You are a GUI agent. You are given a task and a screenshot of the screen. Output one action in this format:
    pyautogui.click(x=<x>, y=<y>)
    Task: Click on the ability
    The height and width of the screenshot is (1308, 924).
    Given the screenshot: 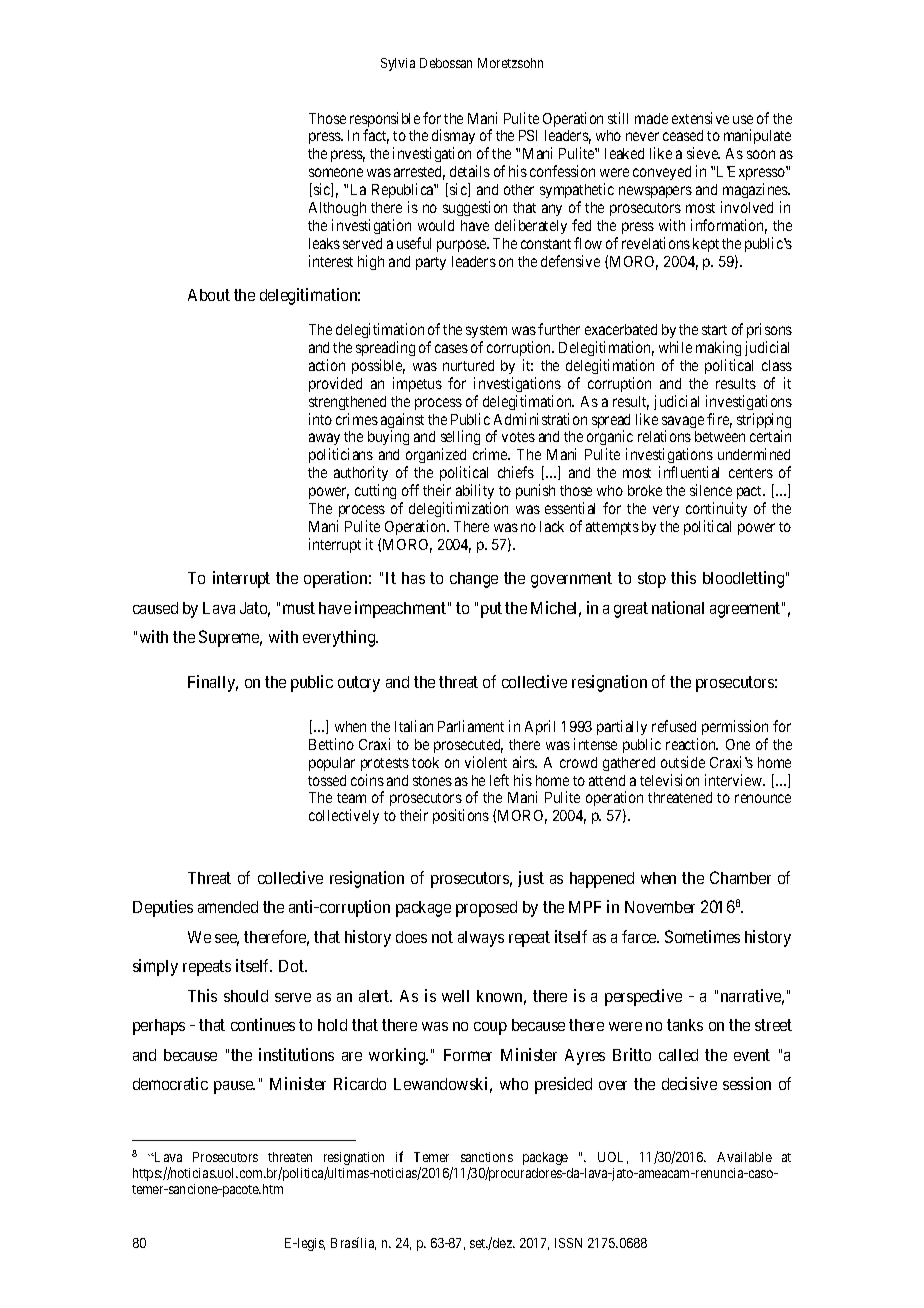 What is the action you would take?
    pyautogui.click(x=475, y=491)
